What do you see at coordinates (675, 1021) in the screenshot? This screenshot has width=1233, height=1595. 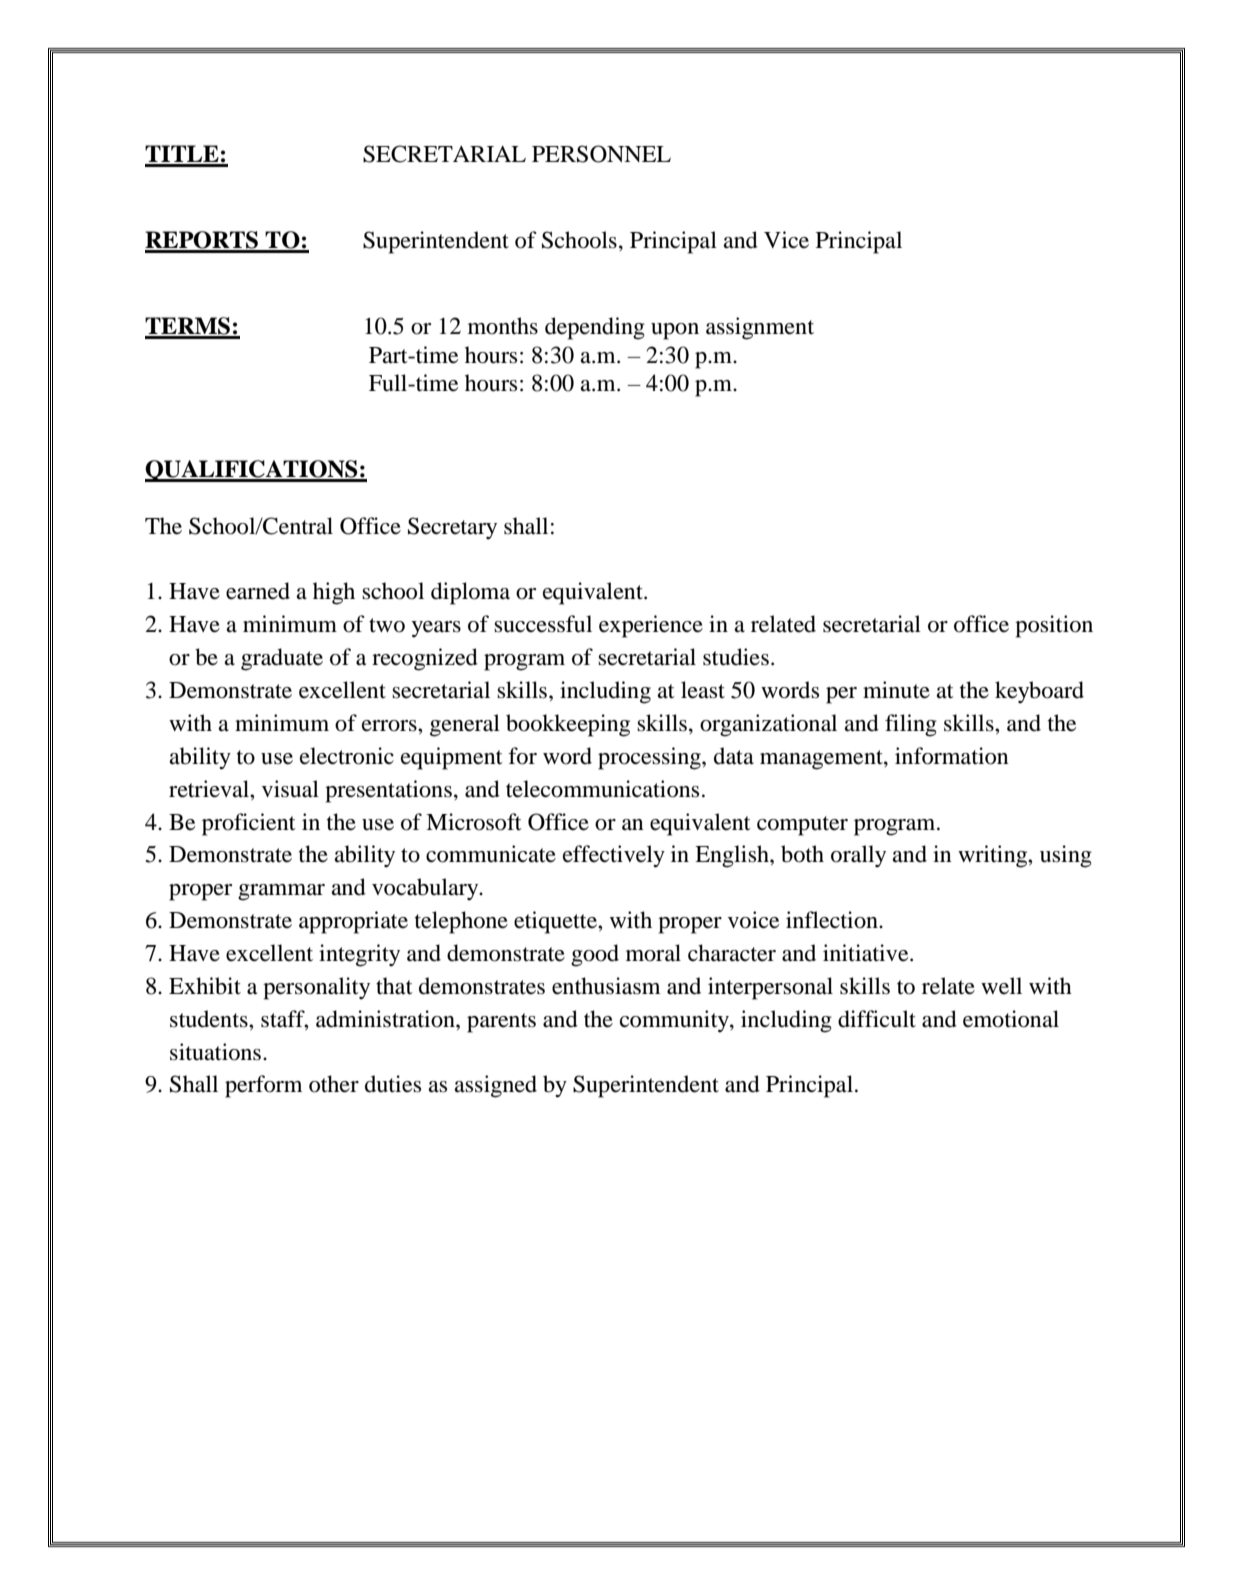 I see `community` at bounding box center [675, 1021].
